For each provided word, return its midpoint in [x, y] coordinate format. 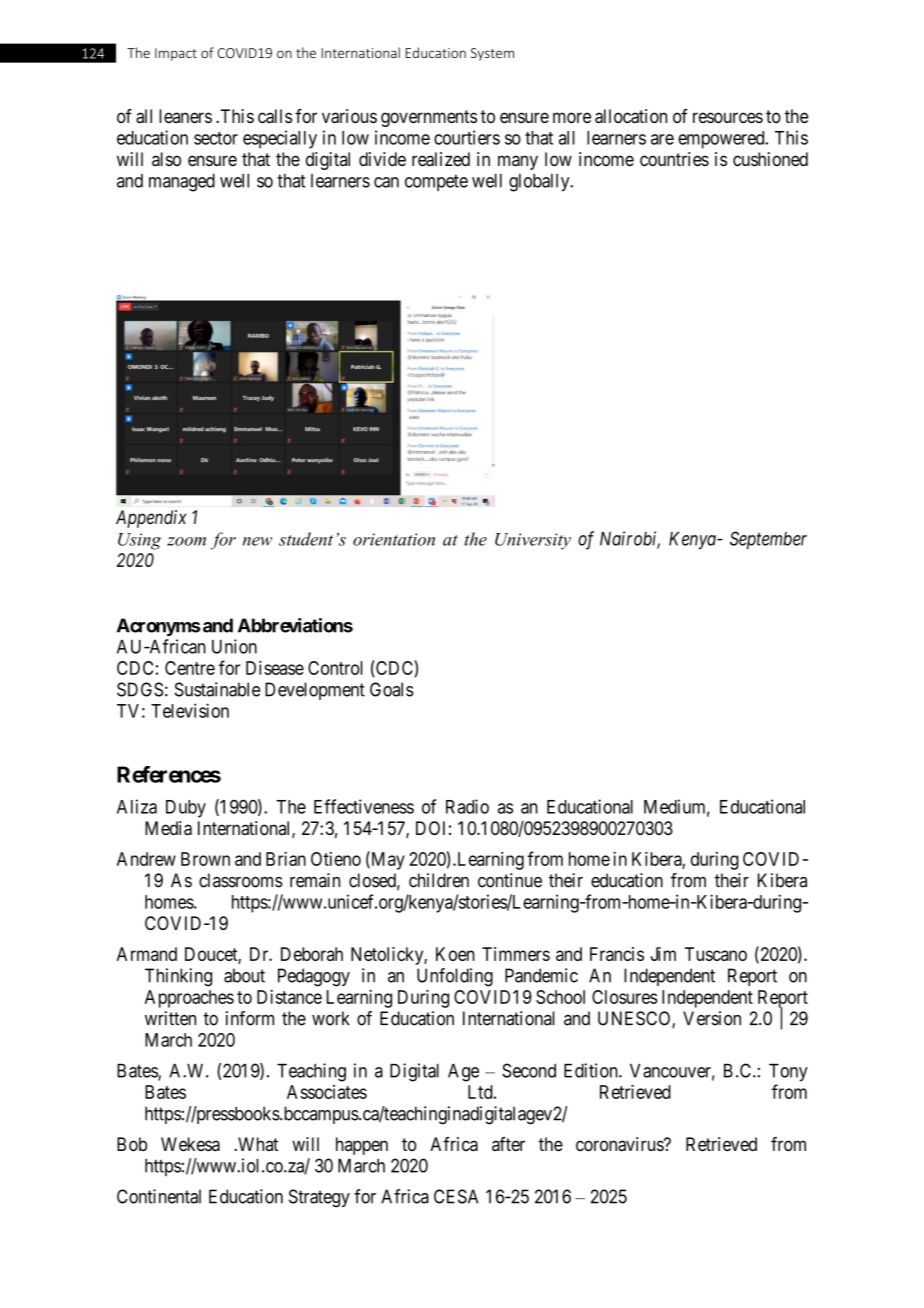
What [257, 1144]
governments [429, 118]
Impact [176, 54]
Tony [788, 1073]
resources [728, 117]
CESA [456, 1196]
